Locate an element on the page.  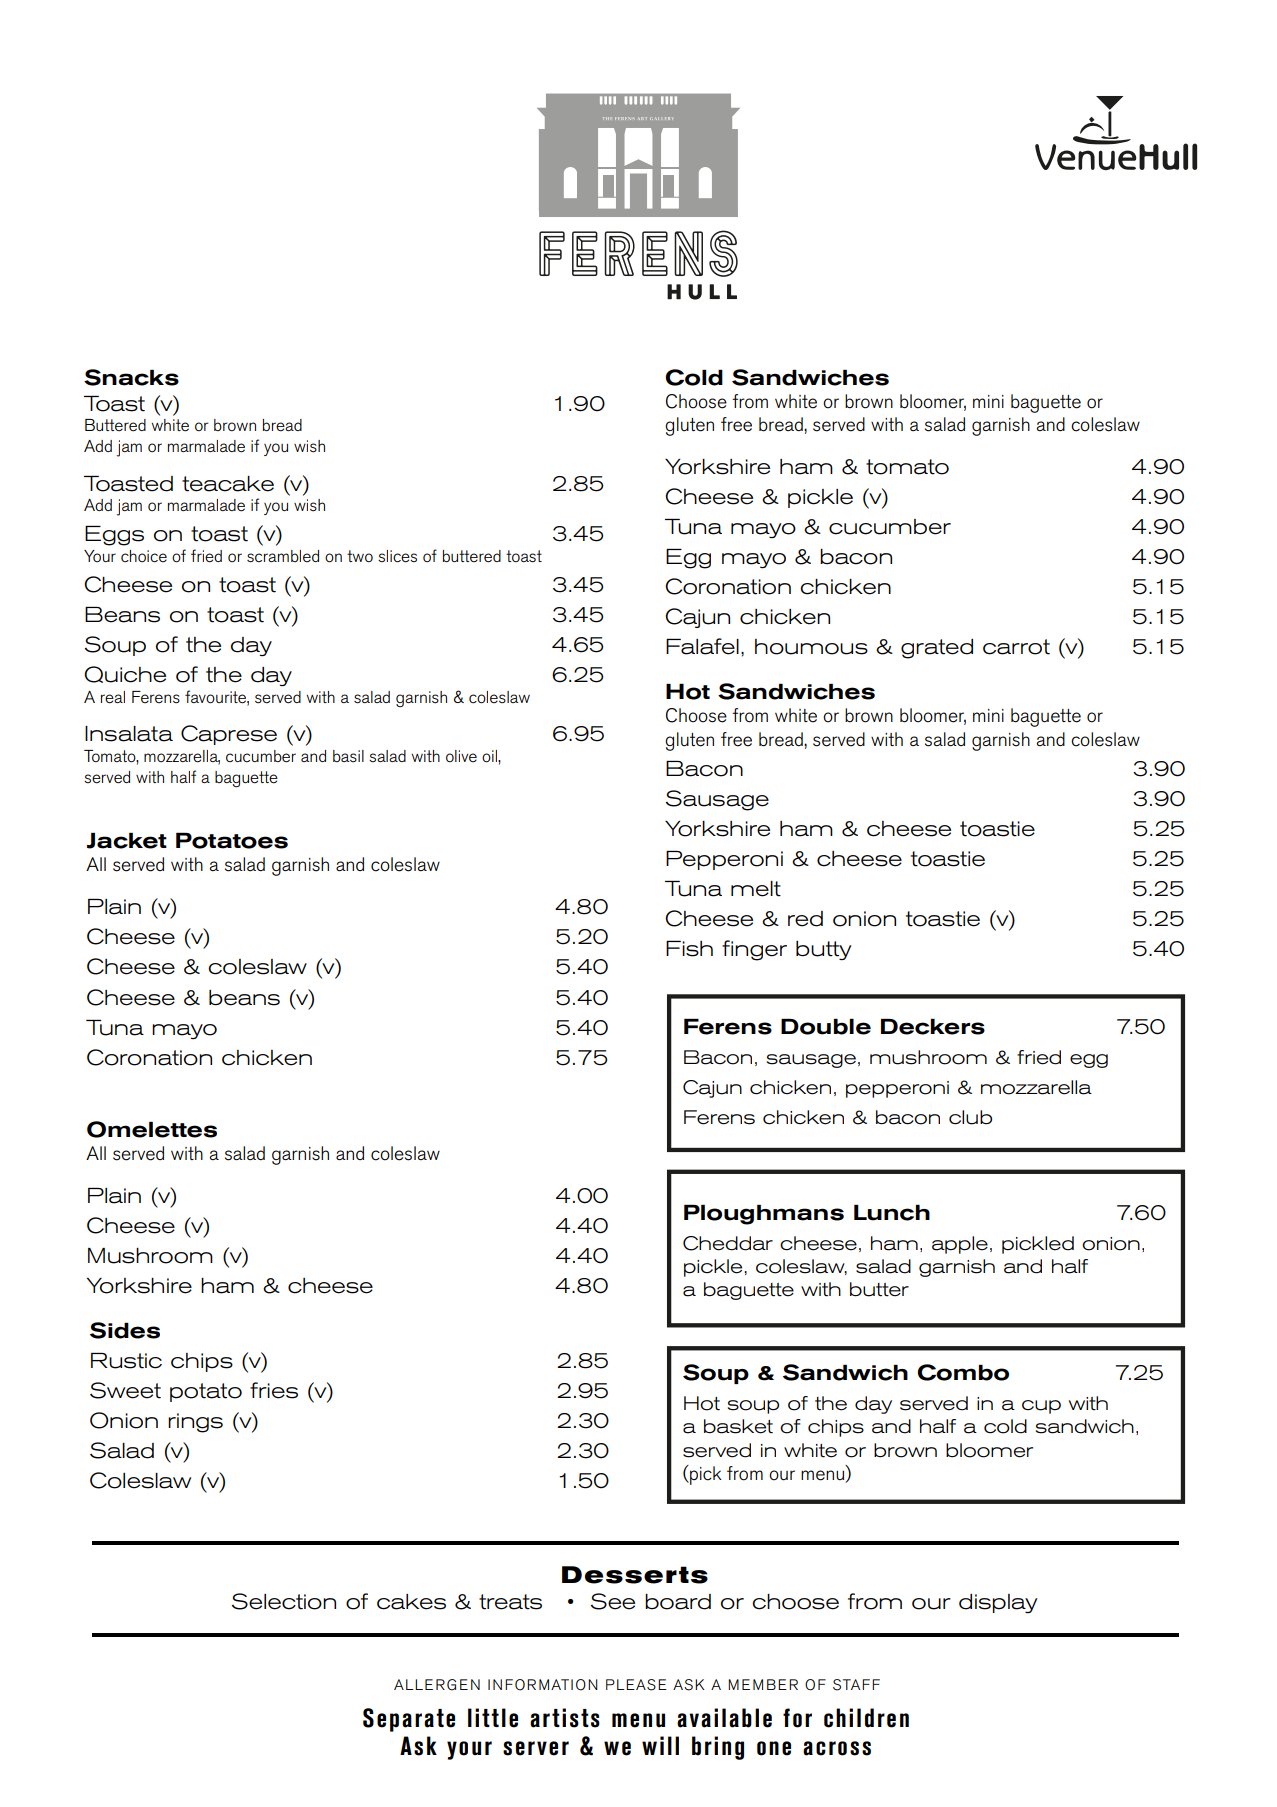
Snacks is located at coordinates (131, 377).
